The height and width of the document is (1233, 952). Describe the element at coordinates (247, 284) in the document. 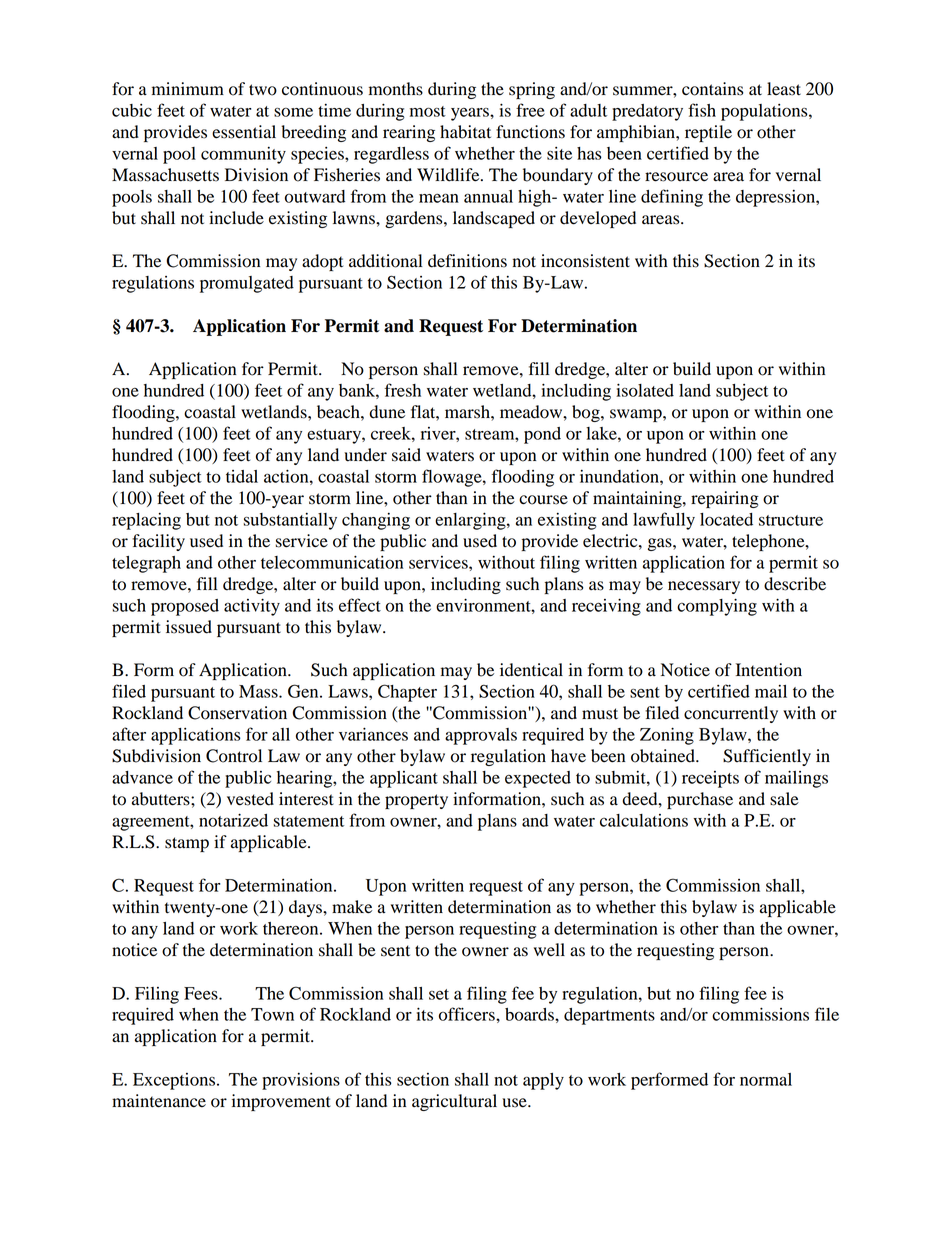

I see `promulgated` at that location.
